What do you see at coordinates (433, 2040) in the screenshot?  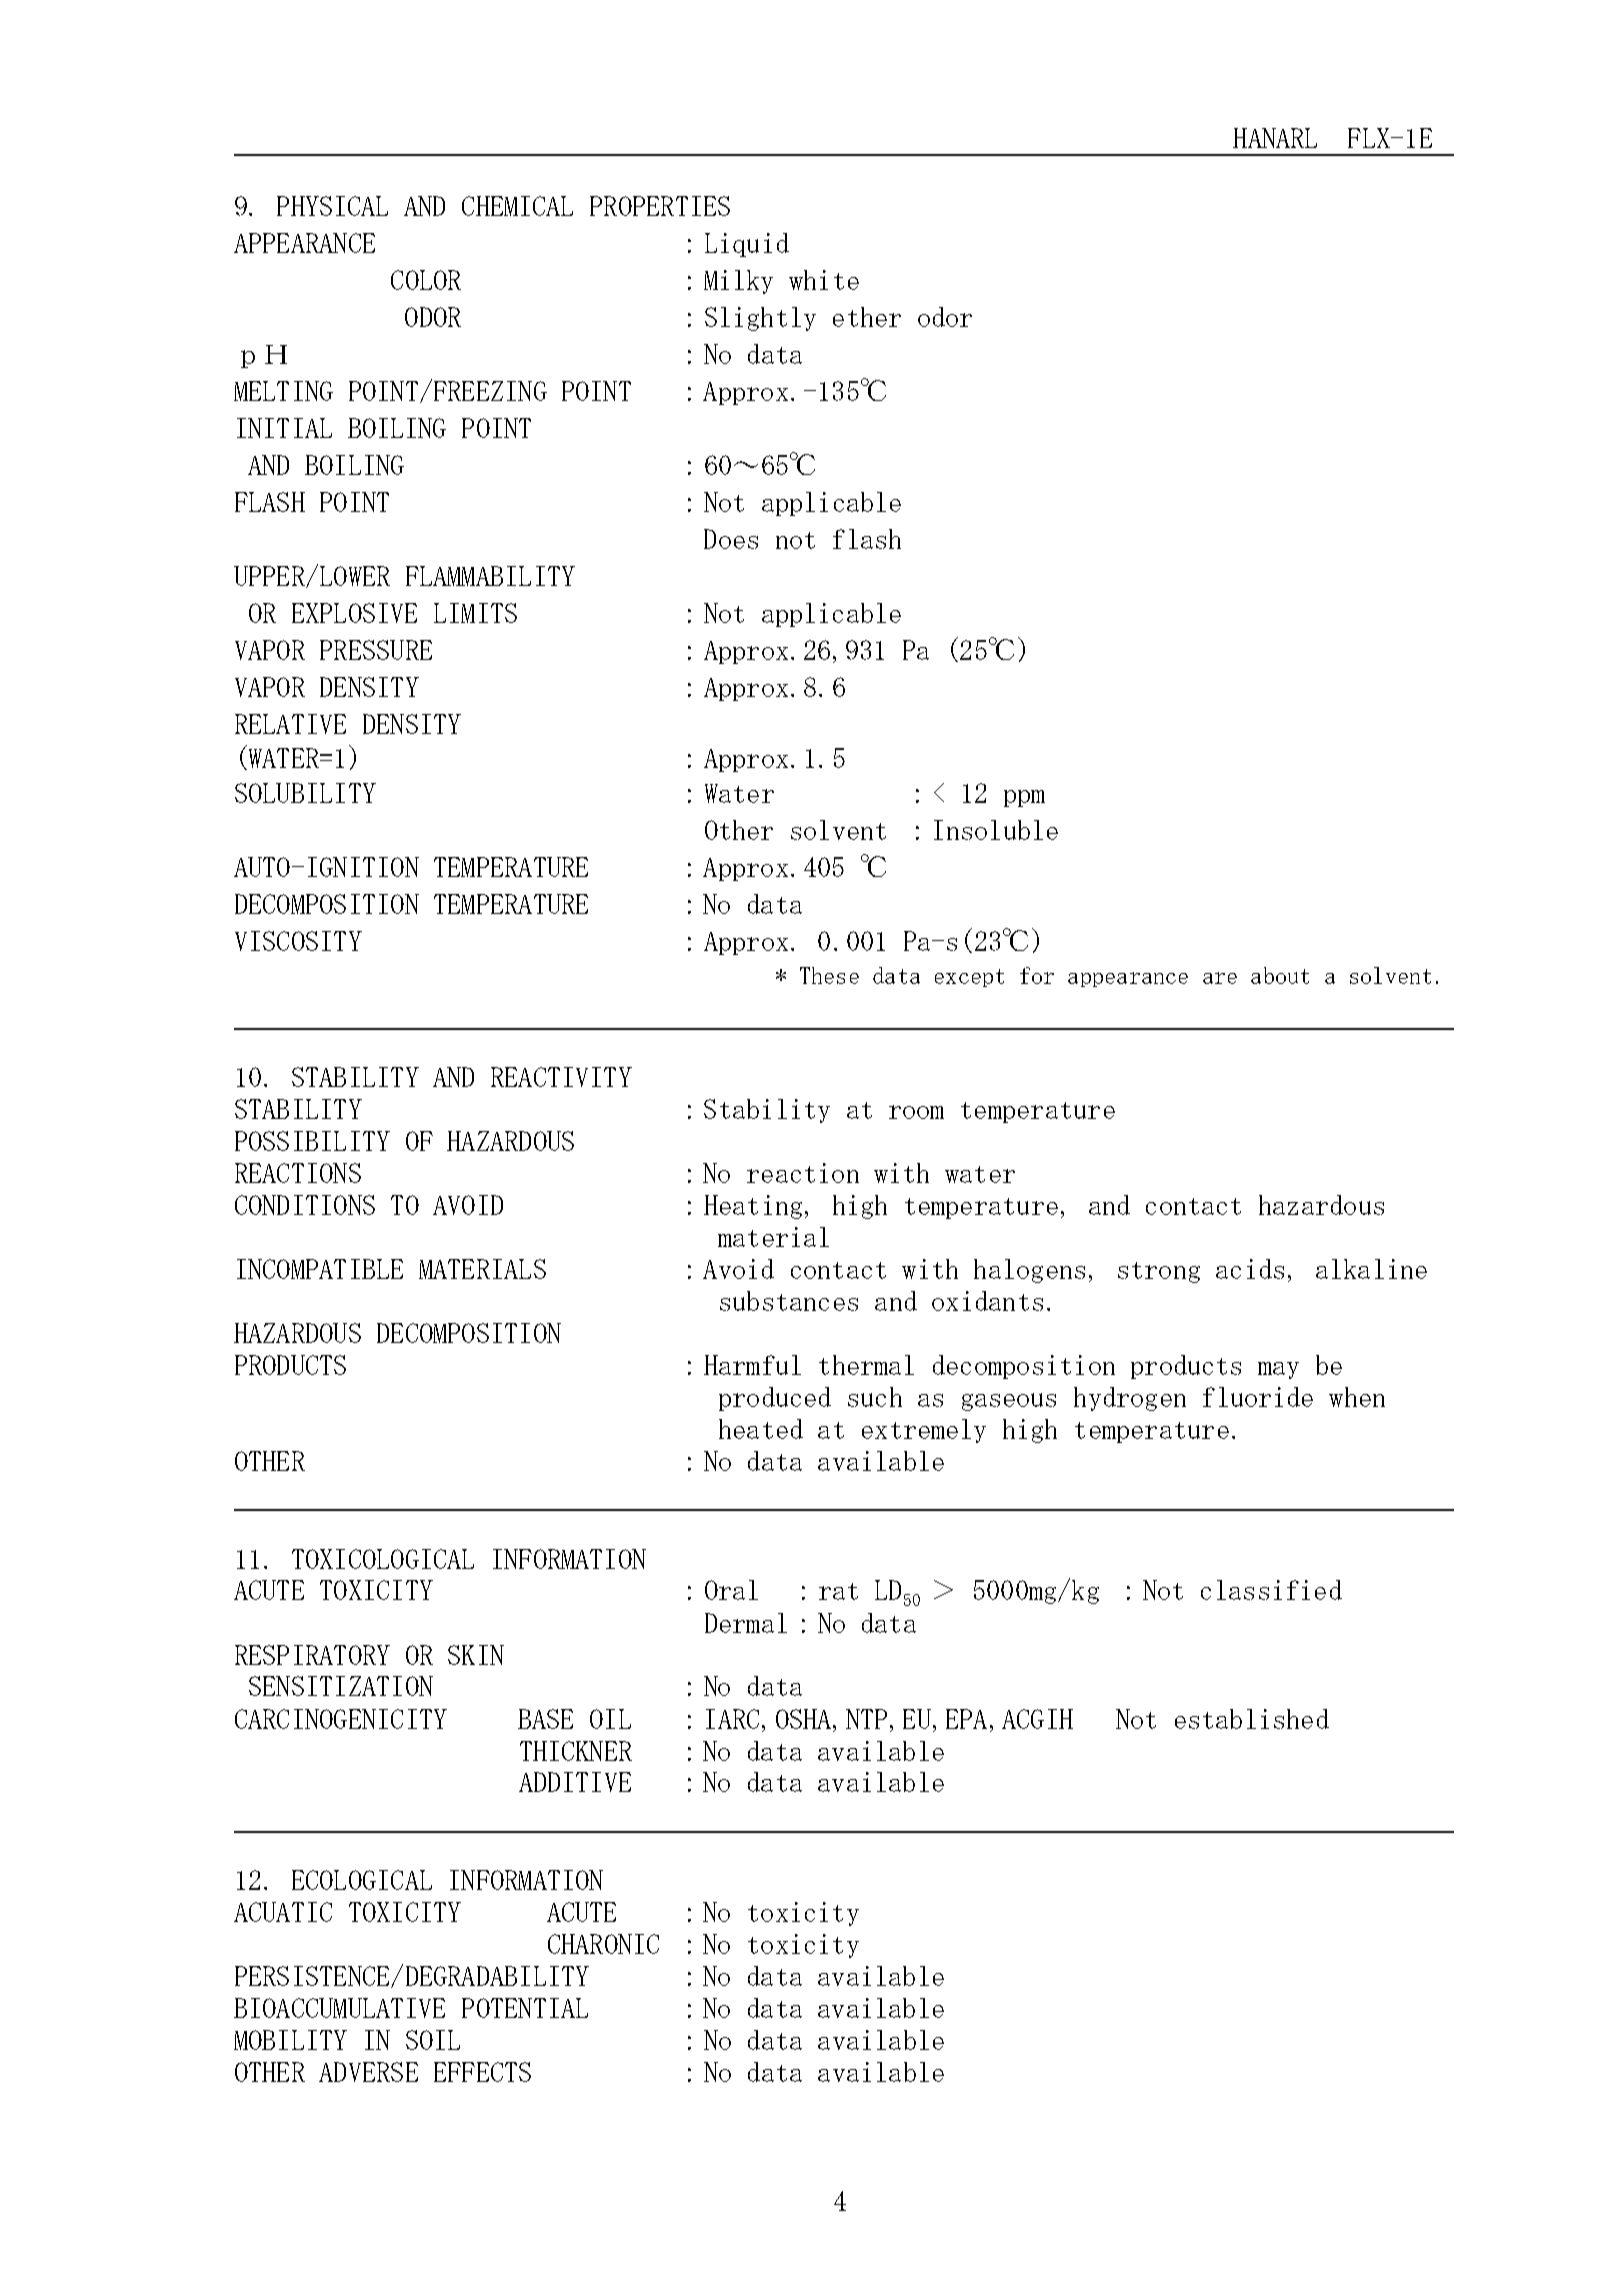 I see `SOIL` at bounding box center [433, 2040].
